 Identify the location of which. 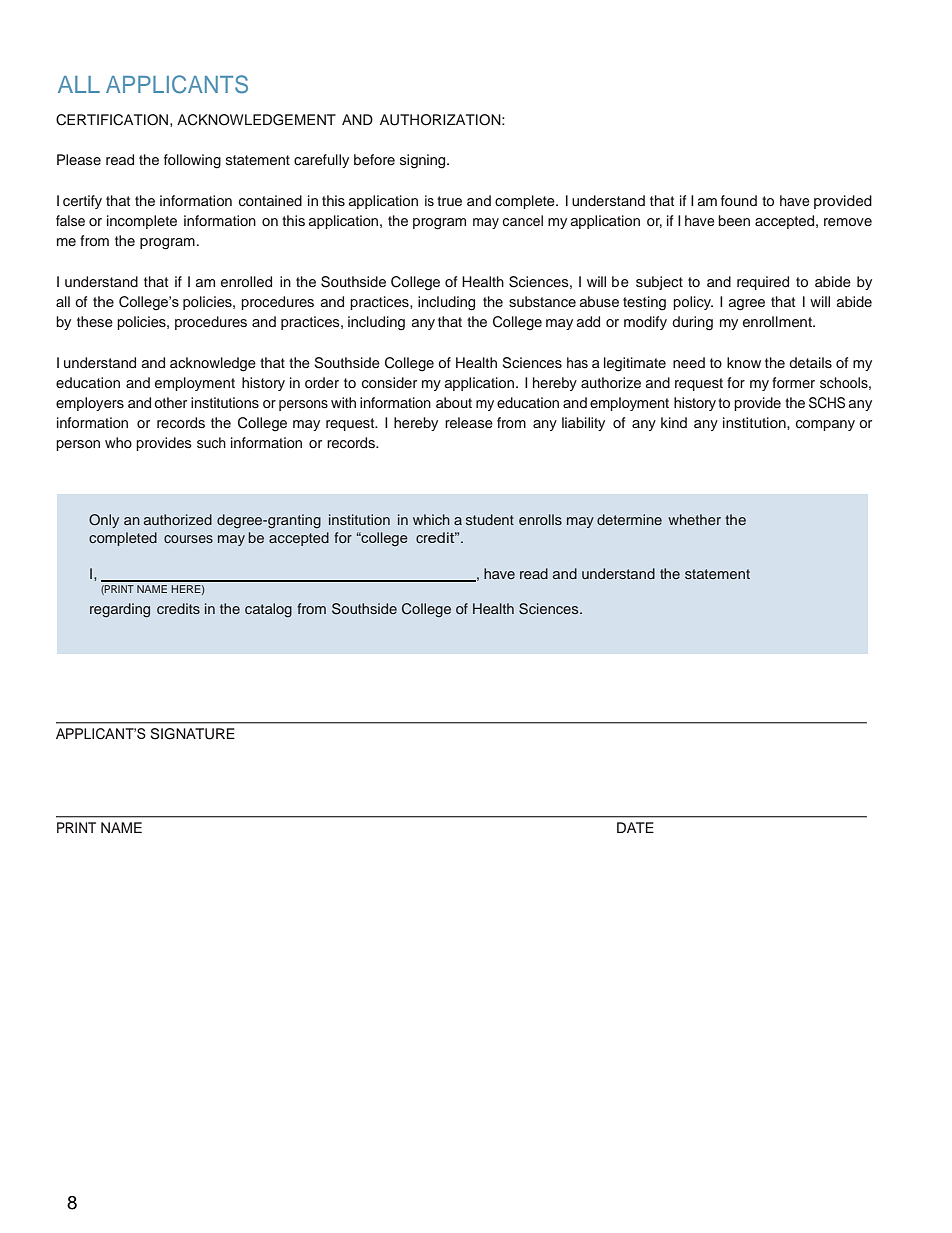
(431, 519).
